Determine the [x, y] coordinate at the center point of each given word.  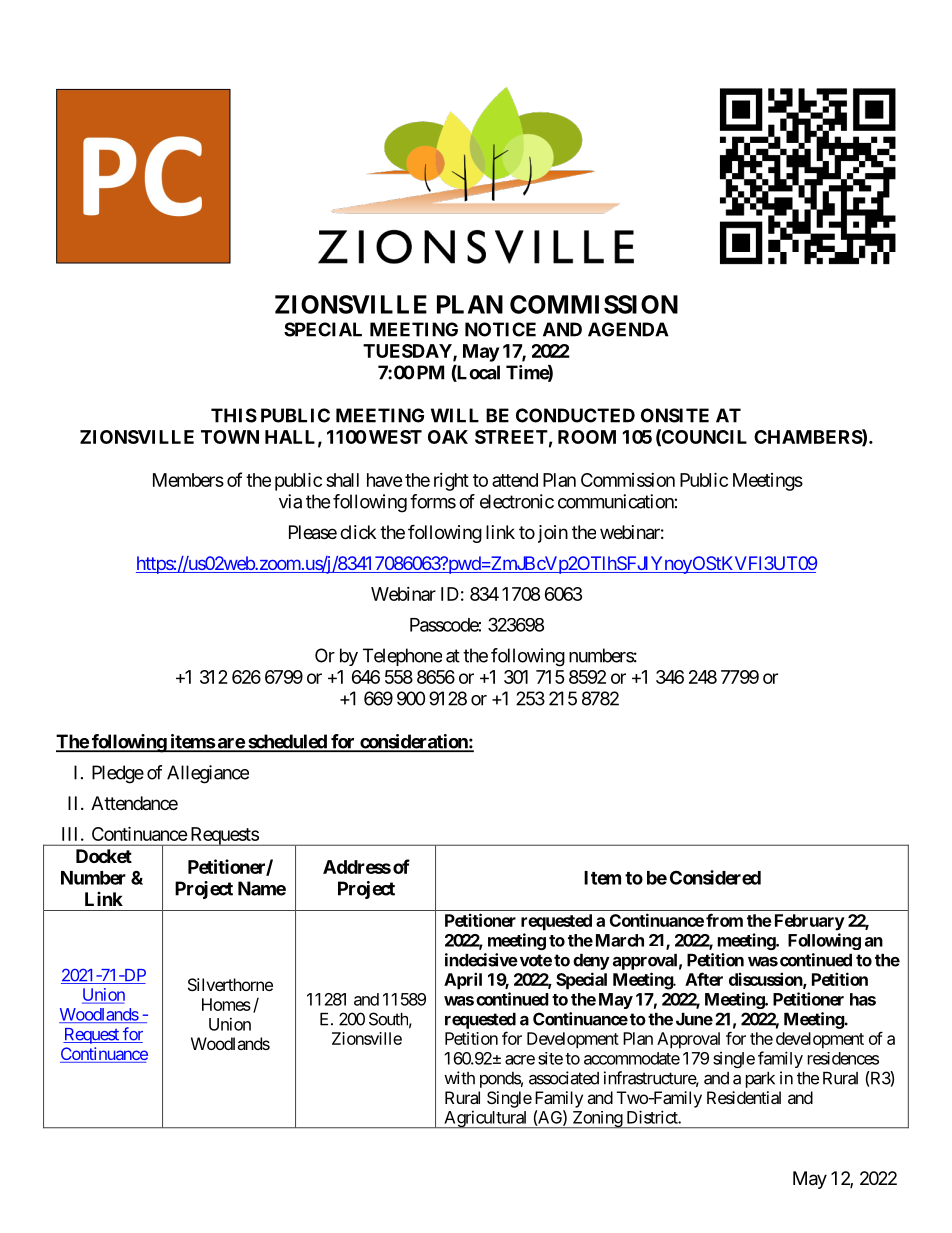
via [290, 501]
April [463, 981]
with [459, 1078]
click [358, 532]
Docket [104, 856]
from [724, 920]
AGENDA [628, 329]
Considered [715, 877]
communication [616, 501]
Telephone [402, 657]
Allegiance [208, 774]
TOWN [230, 437]
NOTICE [500, 329]
